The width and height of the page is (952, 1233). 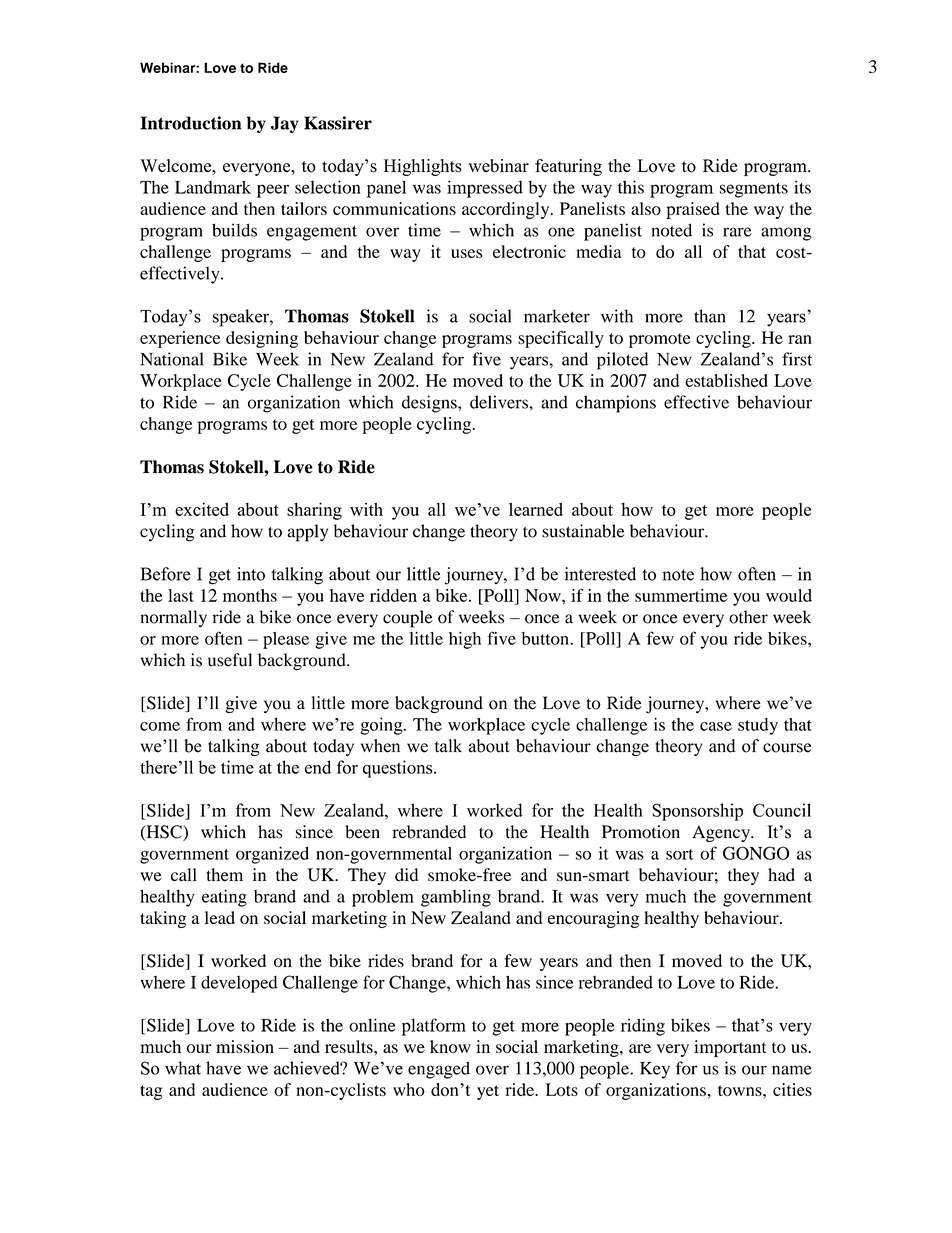 What do you see at coordinates (754, 190) in the page?
I see `segments` at bounding box center [754, 190].
